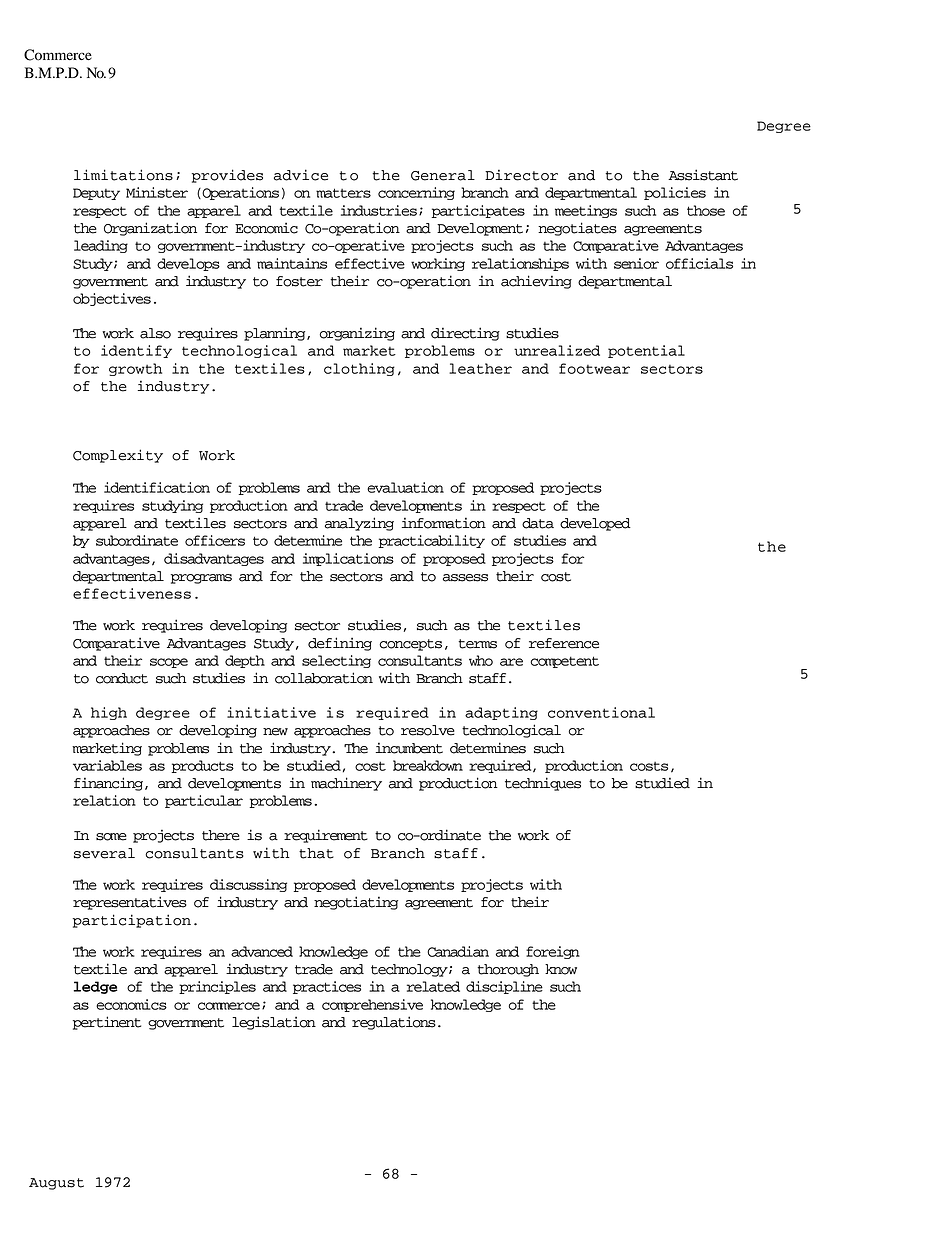  Describe the element at coordinates (111, 837) in the screenshot. I see `some` at that location.
